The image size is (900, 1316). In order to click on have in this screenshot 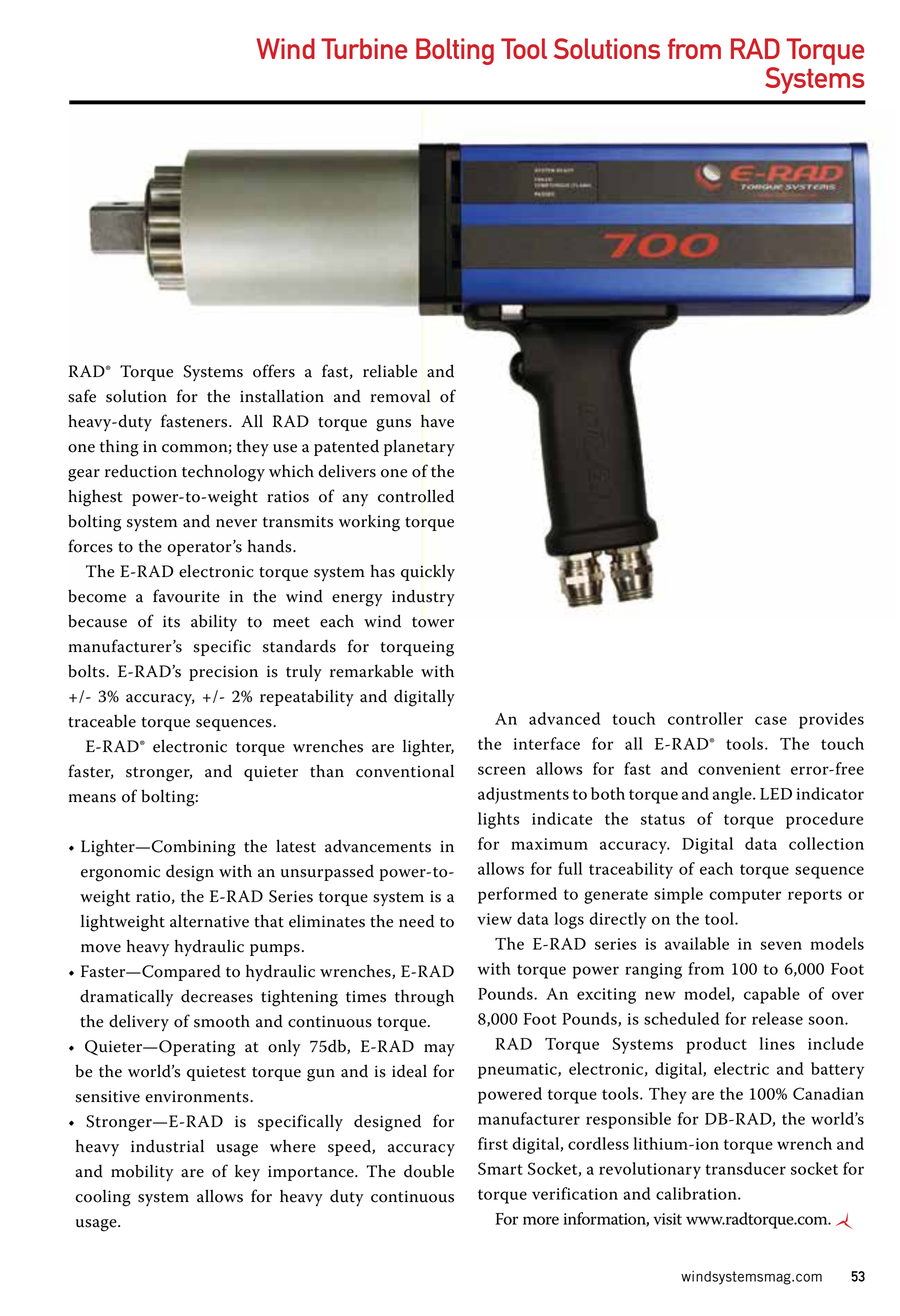, I will do `click(437, 421)`.
